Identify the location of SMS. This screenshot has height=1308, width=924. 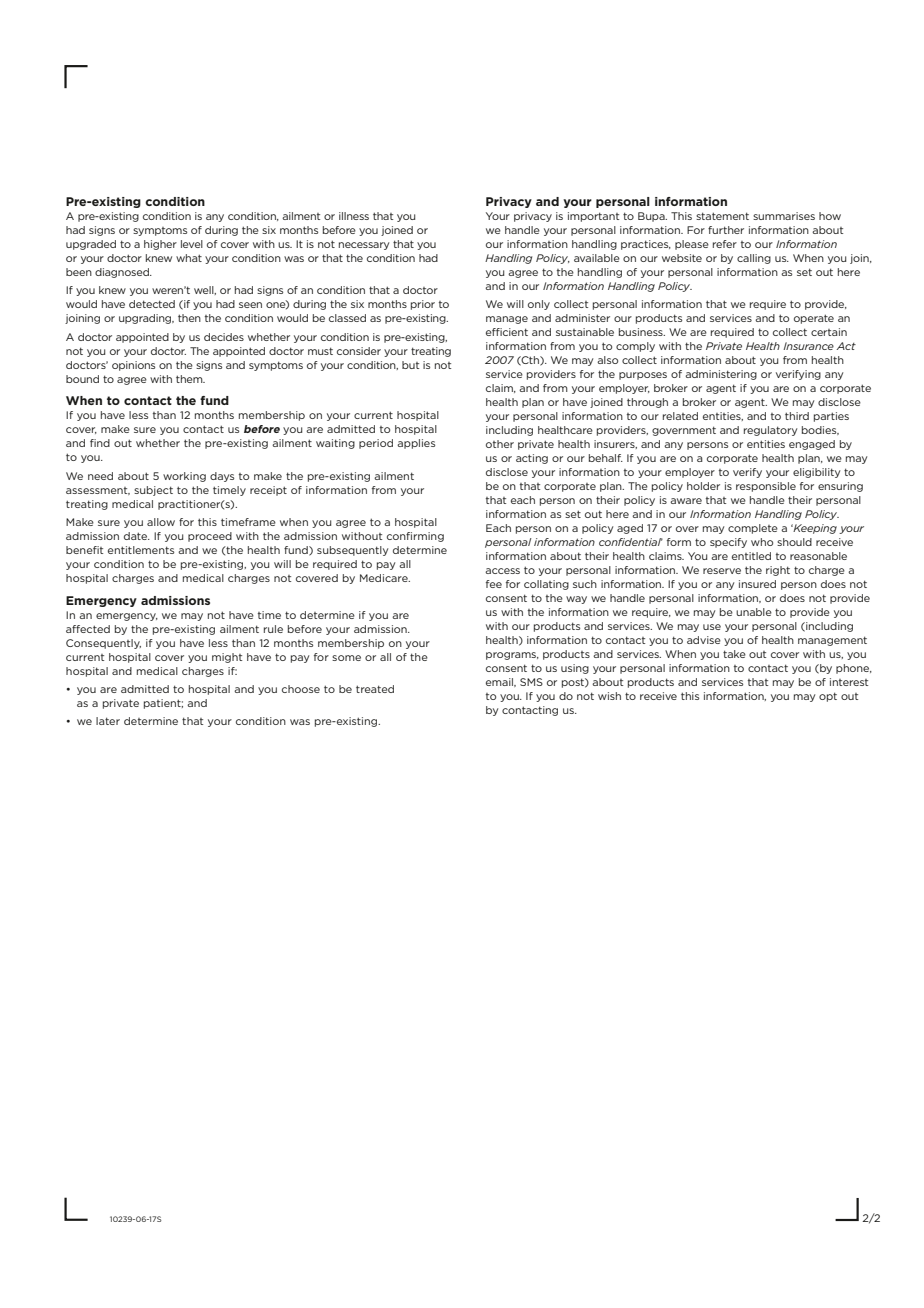
(531, 682).
